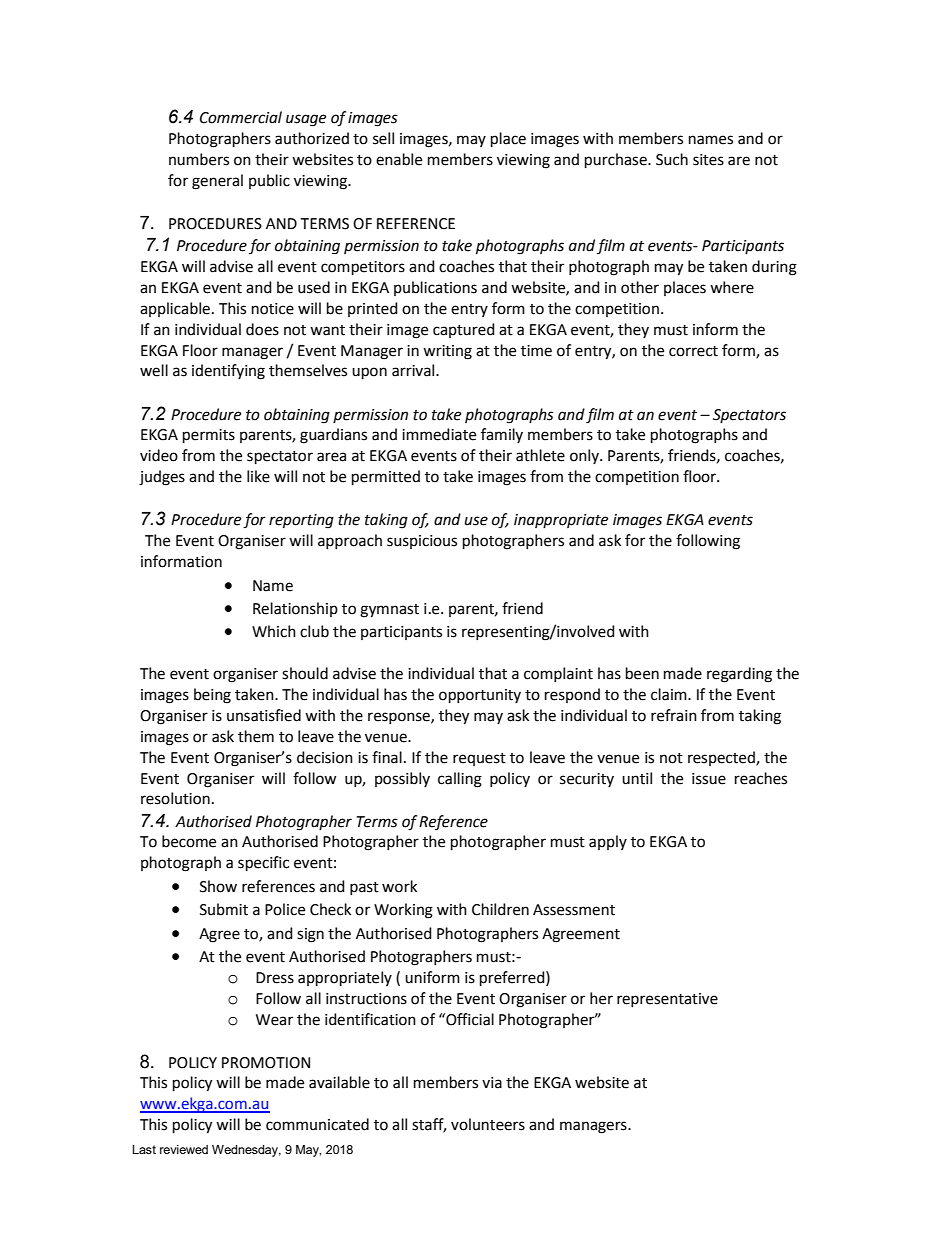  Describe the element at coordinates (184, 1149) in the page. I see `reviewed` at that location.
